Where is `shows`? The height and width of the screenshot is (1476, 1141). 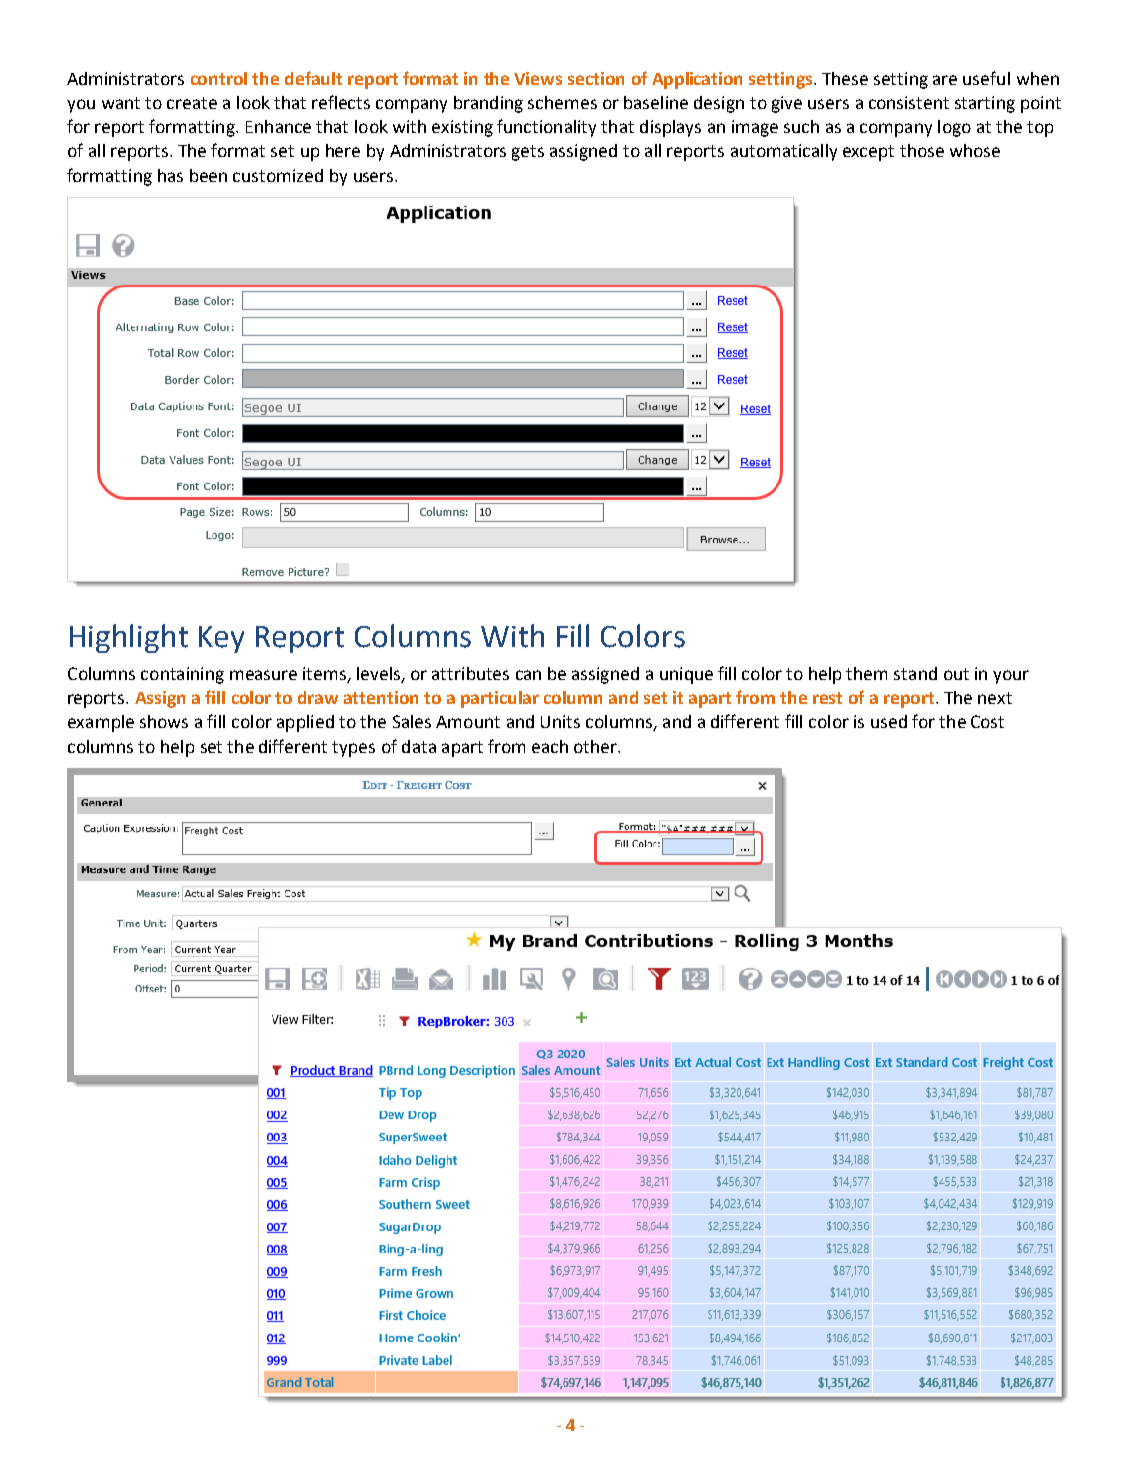 shows is located at coordinates (164, 721).
